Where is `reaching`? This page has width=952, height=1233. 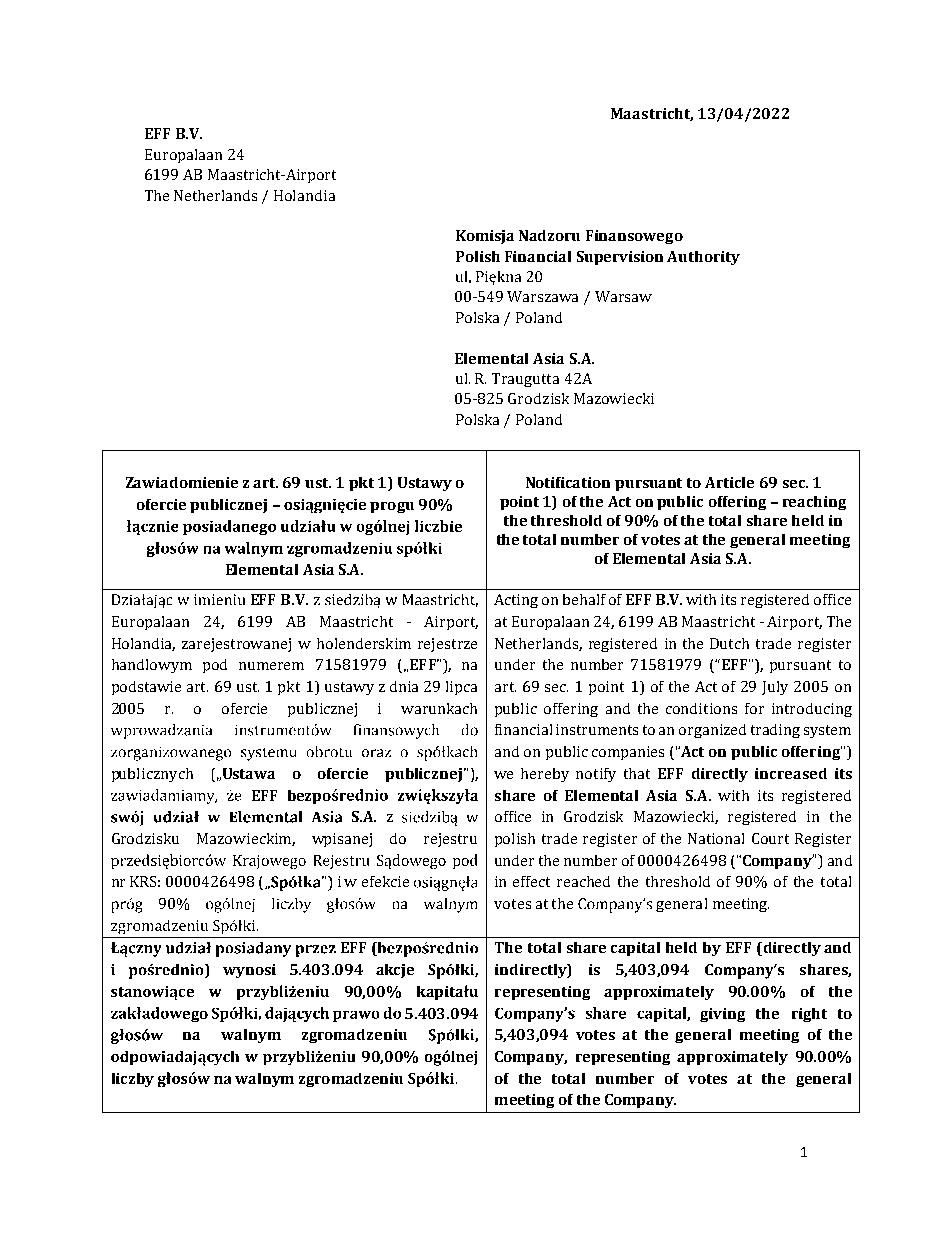
reaching is located at coordinates (814, 503).
